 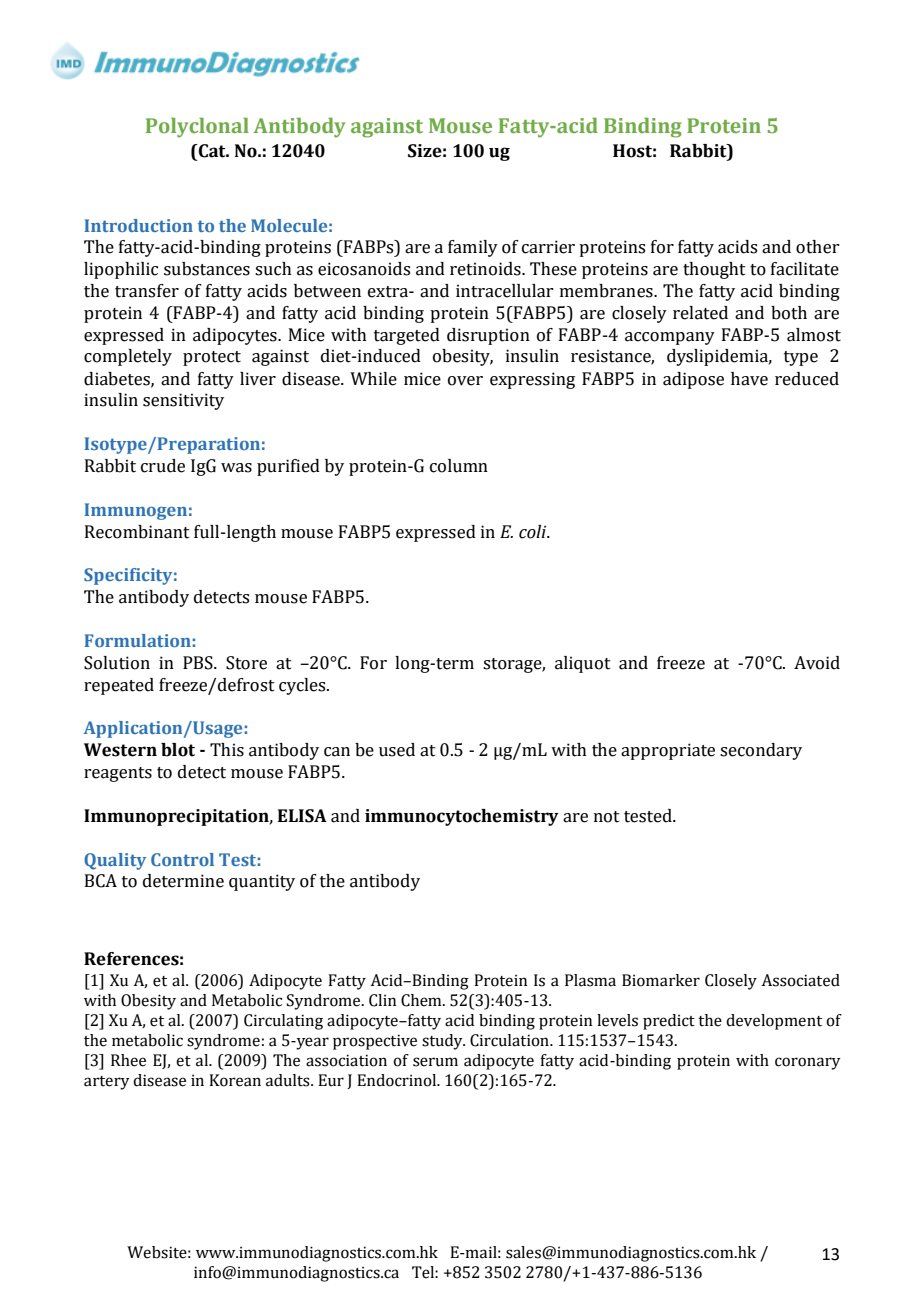 I want to click on column, so click(x=459, y=466).
